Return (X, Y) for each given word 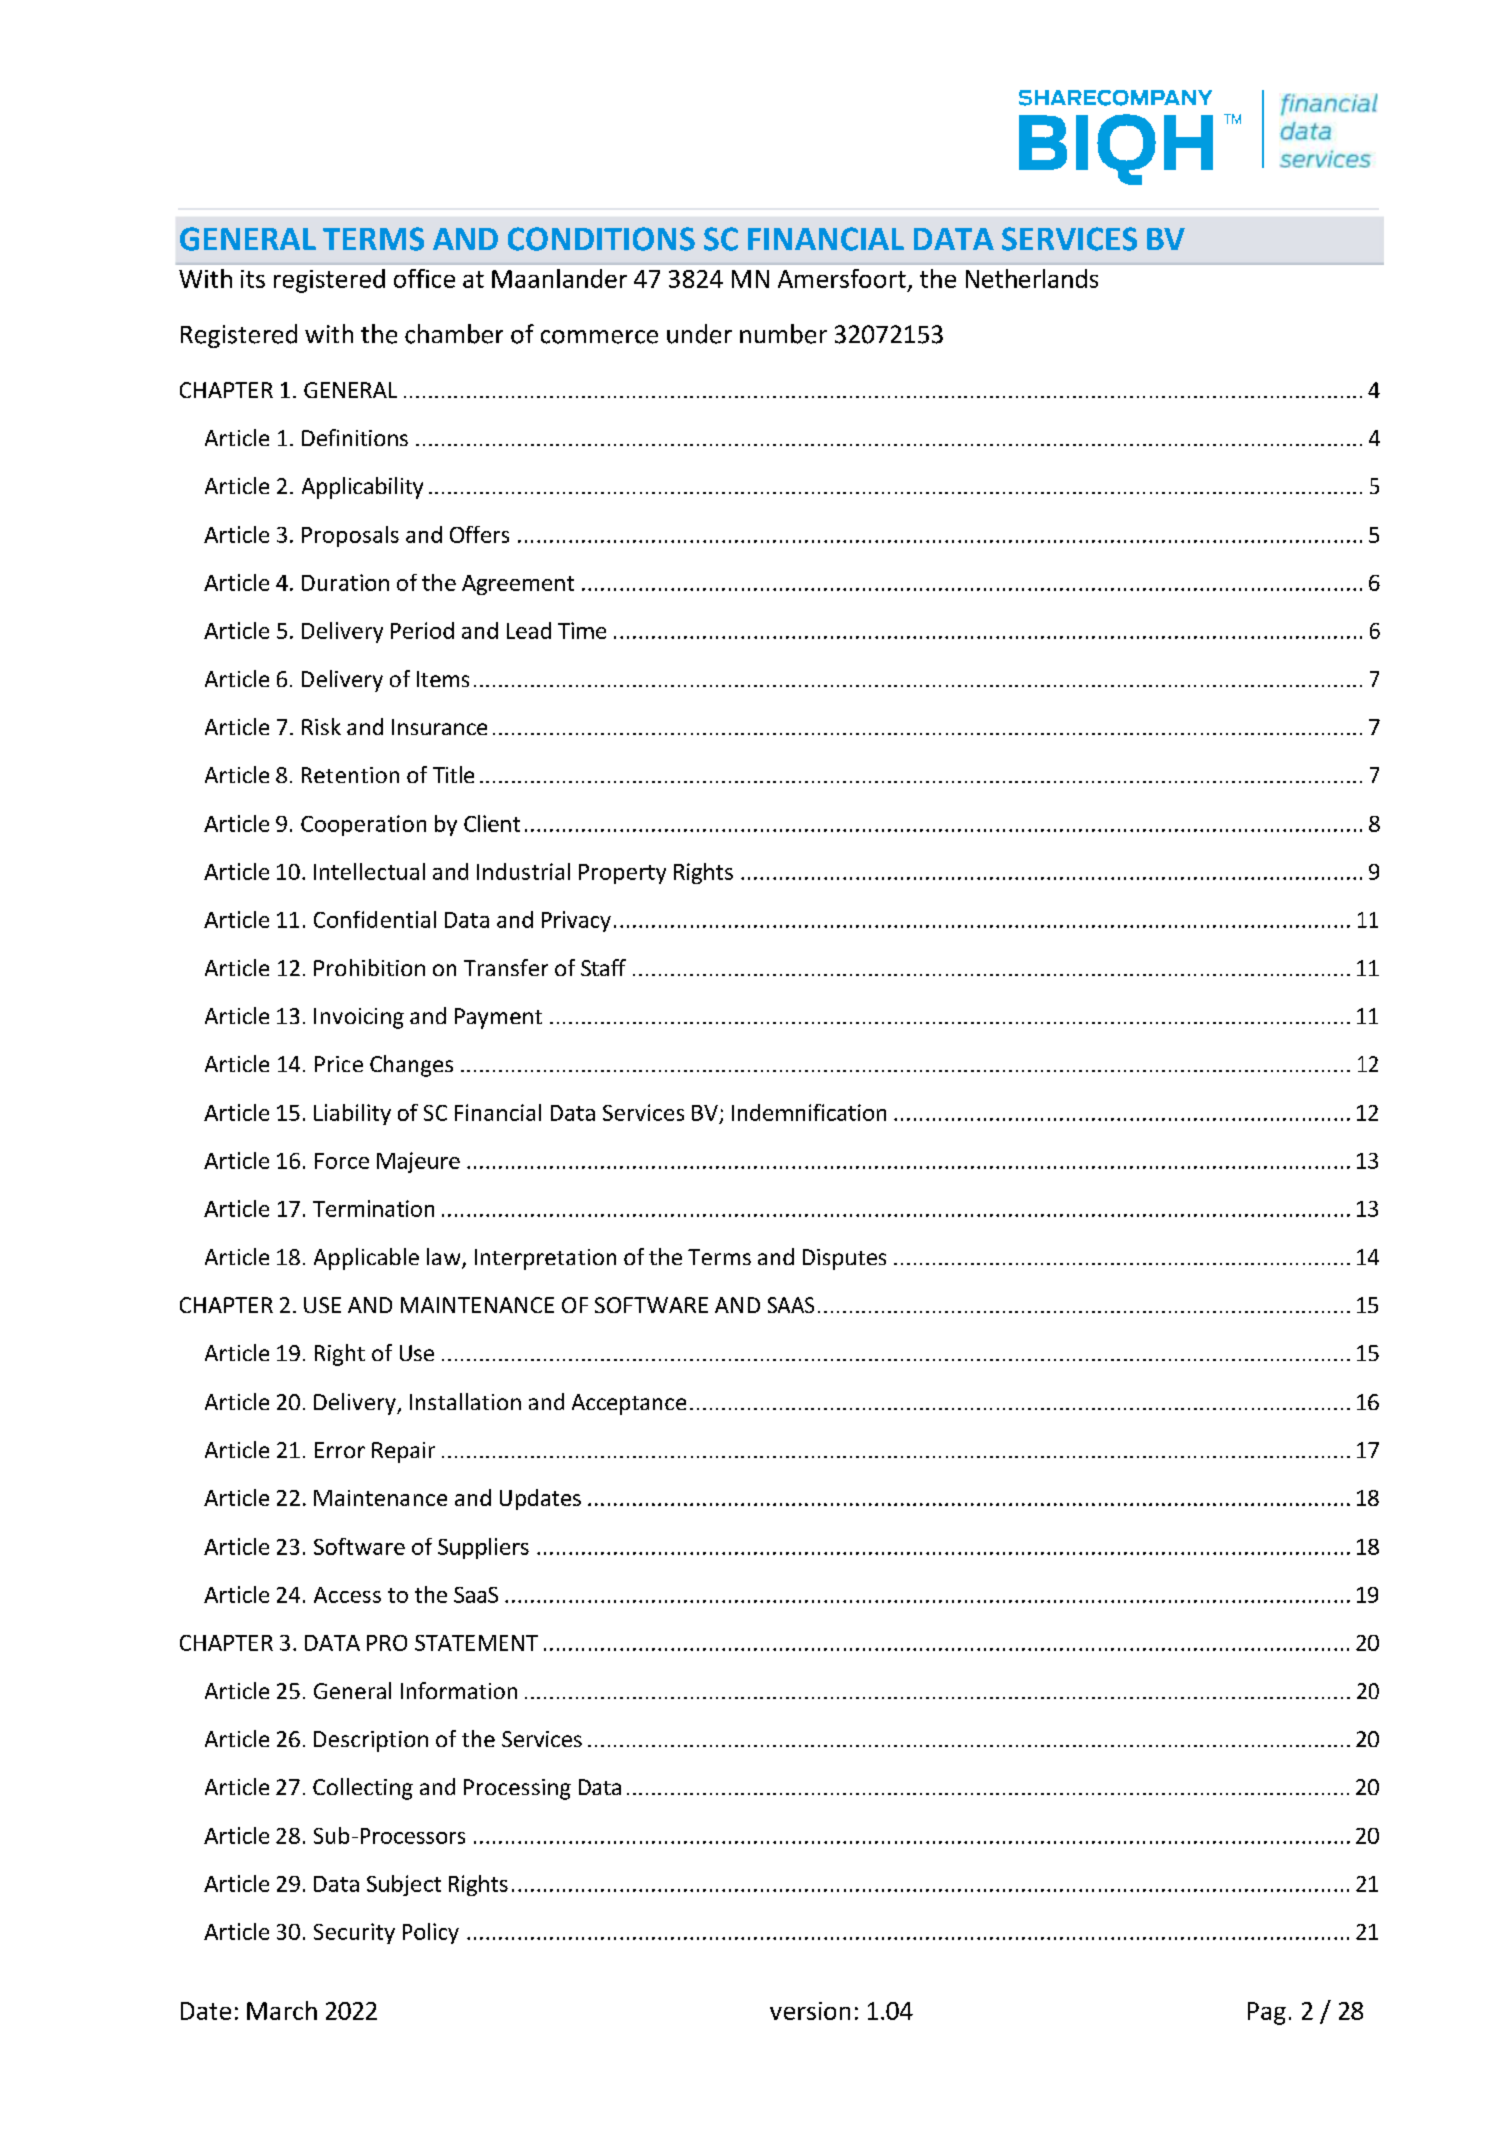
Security (354, 1933)
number (783, 334)
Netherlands (1032, 278)
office (424, 278)
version (810, 2011)
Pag (1267, 2013)
